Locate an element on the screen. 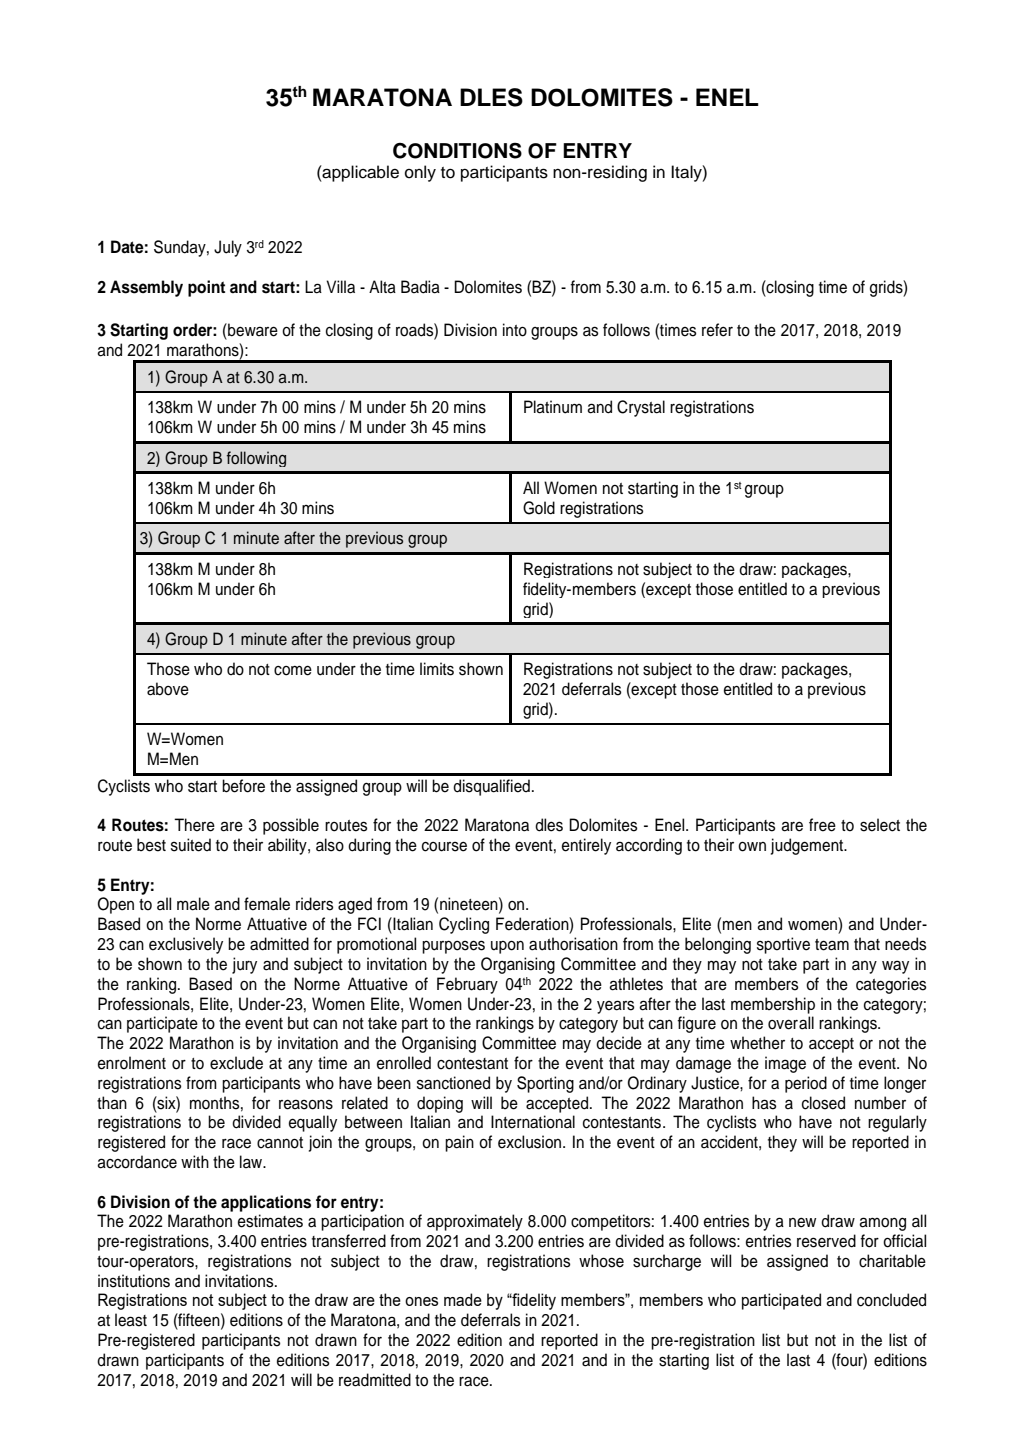 This screenshot has height=1449, width=1025. image is located at coordinates (785, 1064).
